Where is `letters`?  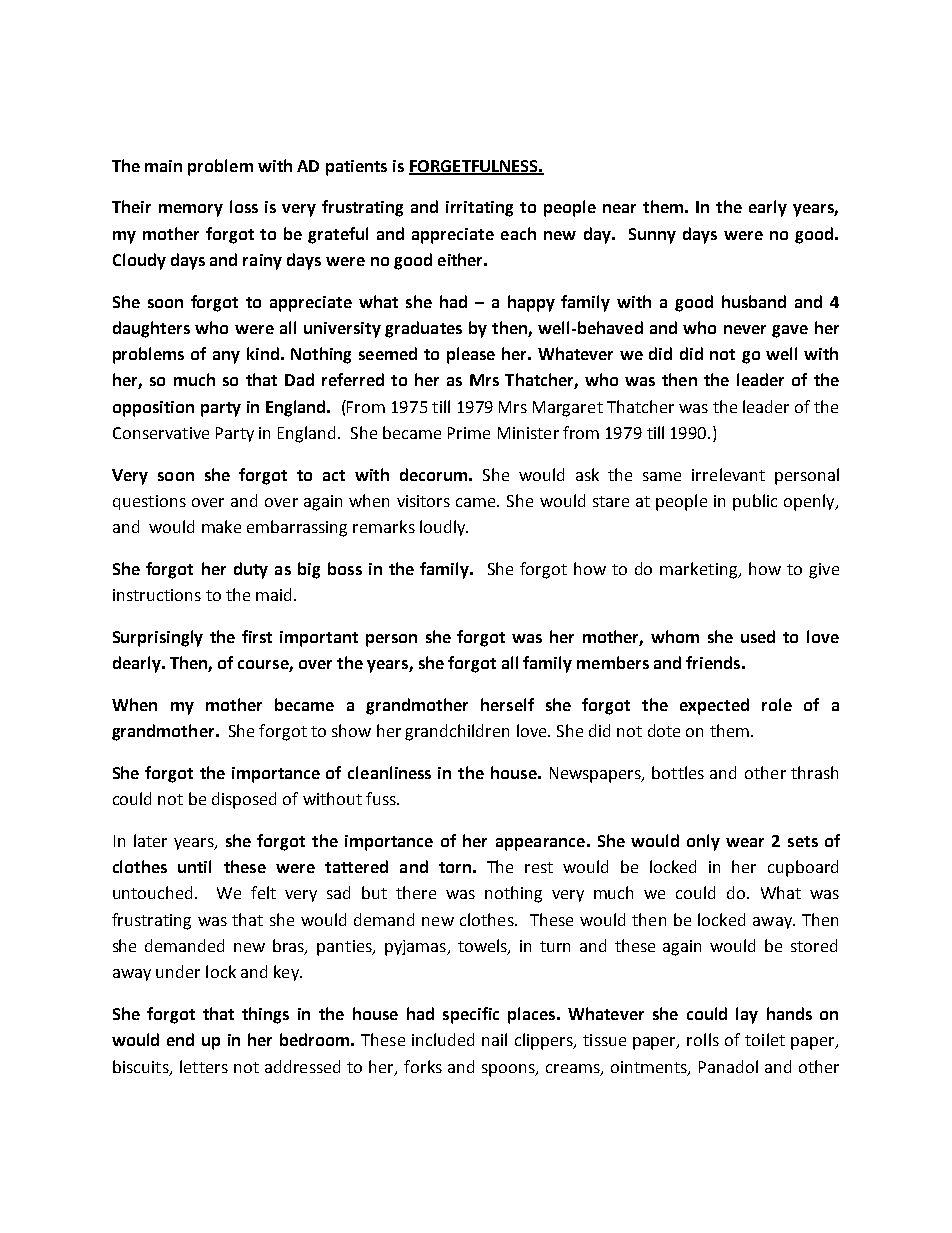 letters is located at coordinates (204, 1066).
